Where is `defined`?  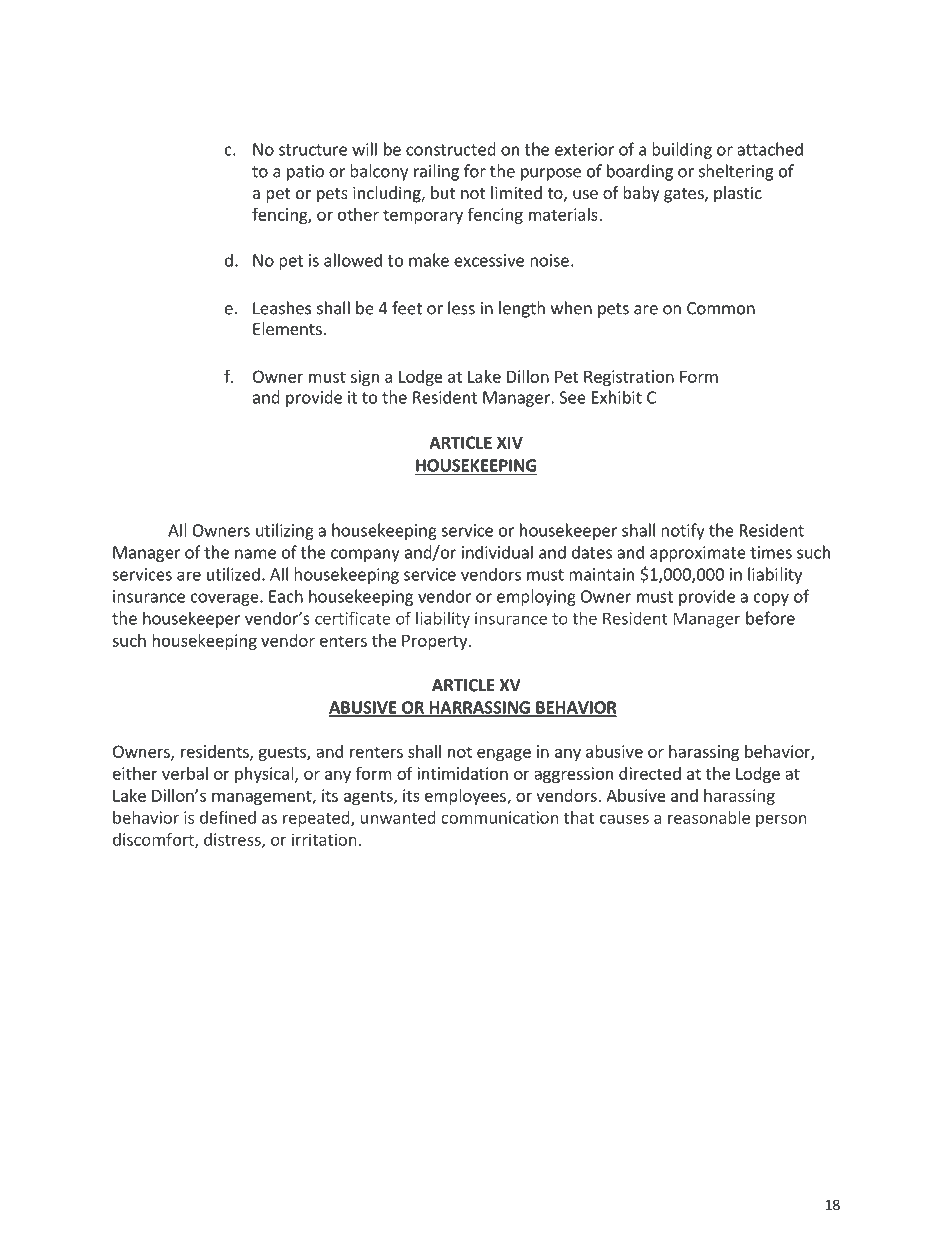
defined is located at coordinates (228, 817).
